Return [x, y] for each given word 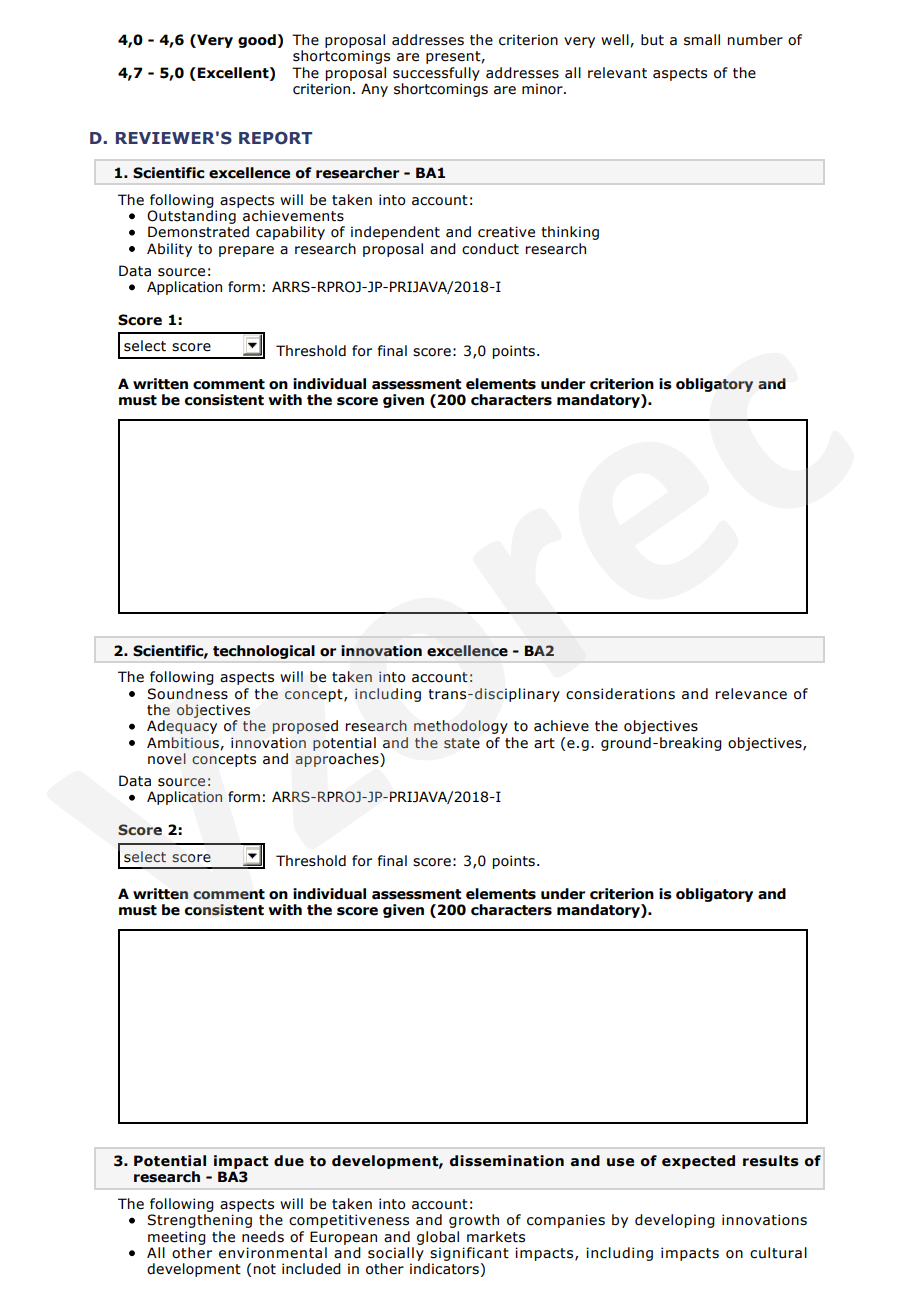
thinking [570, 233]
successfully [436, 74]
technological [264, 652]
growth [474, 1221]
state [462, 743]
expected [698, 1162]
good [257, 41]
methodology [461, 727]
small [702, 40]
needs [263, 1237]
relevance [751, 694]
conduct [490, 249]
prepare [246, 251]
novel [167, 759]
